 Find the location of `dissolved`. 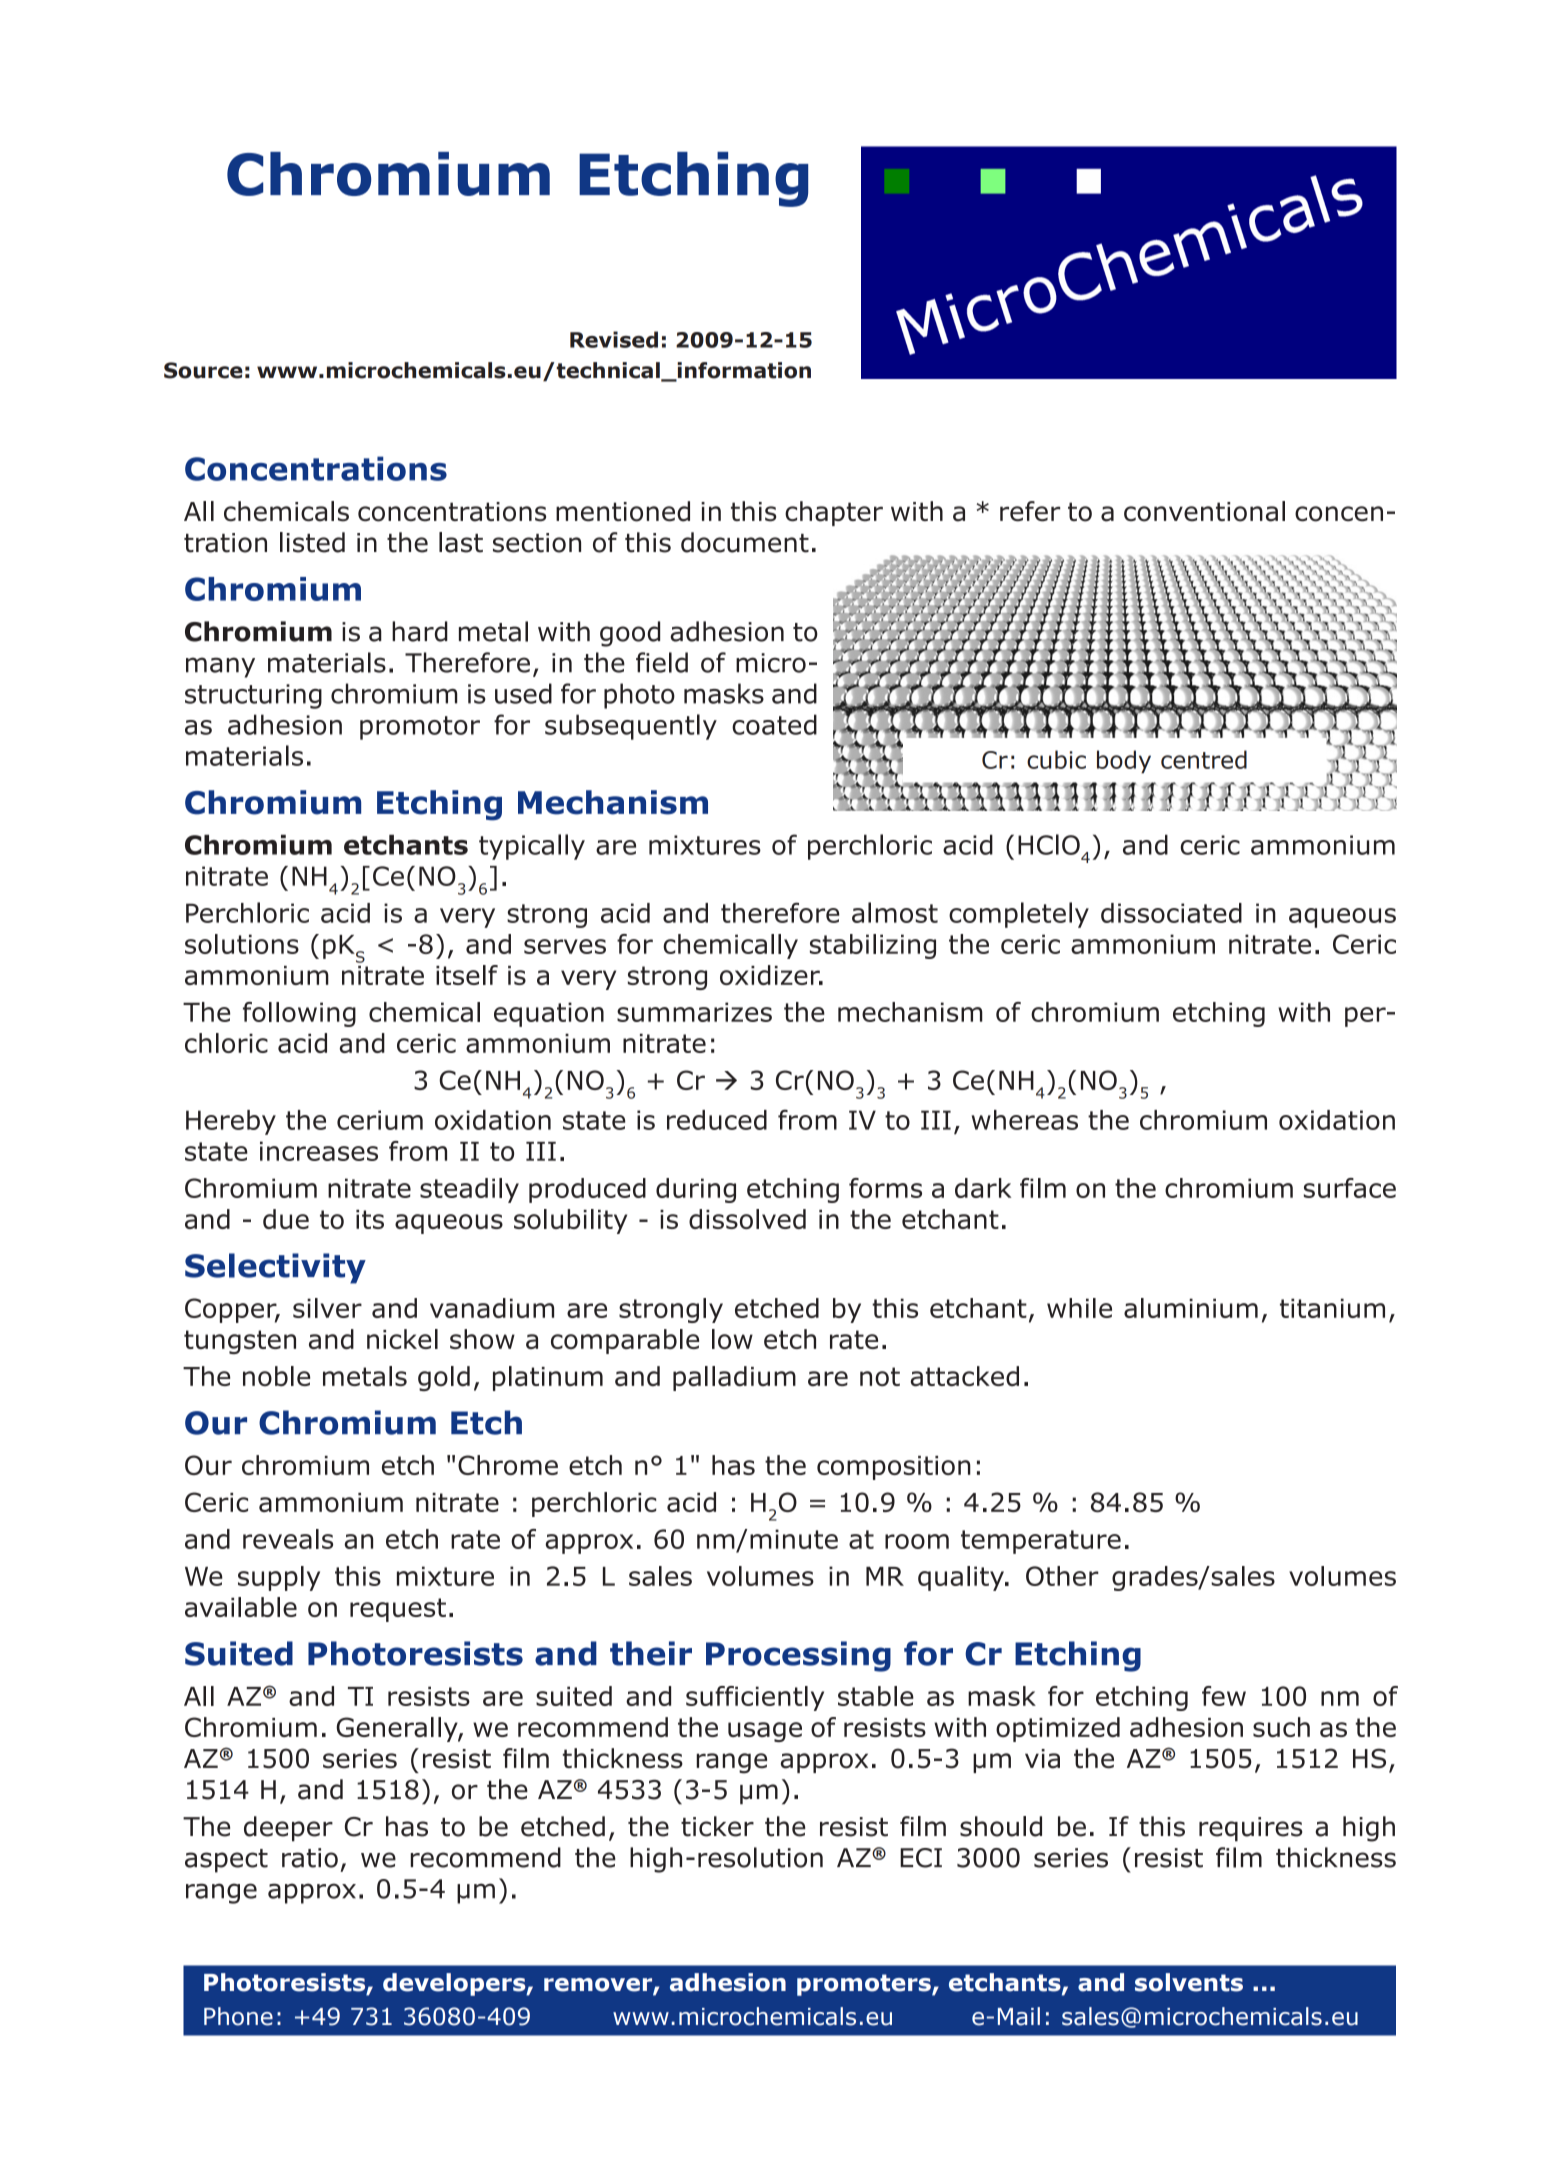

dissolved is located at coordinates (747, 1219).
